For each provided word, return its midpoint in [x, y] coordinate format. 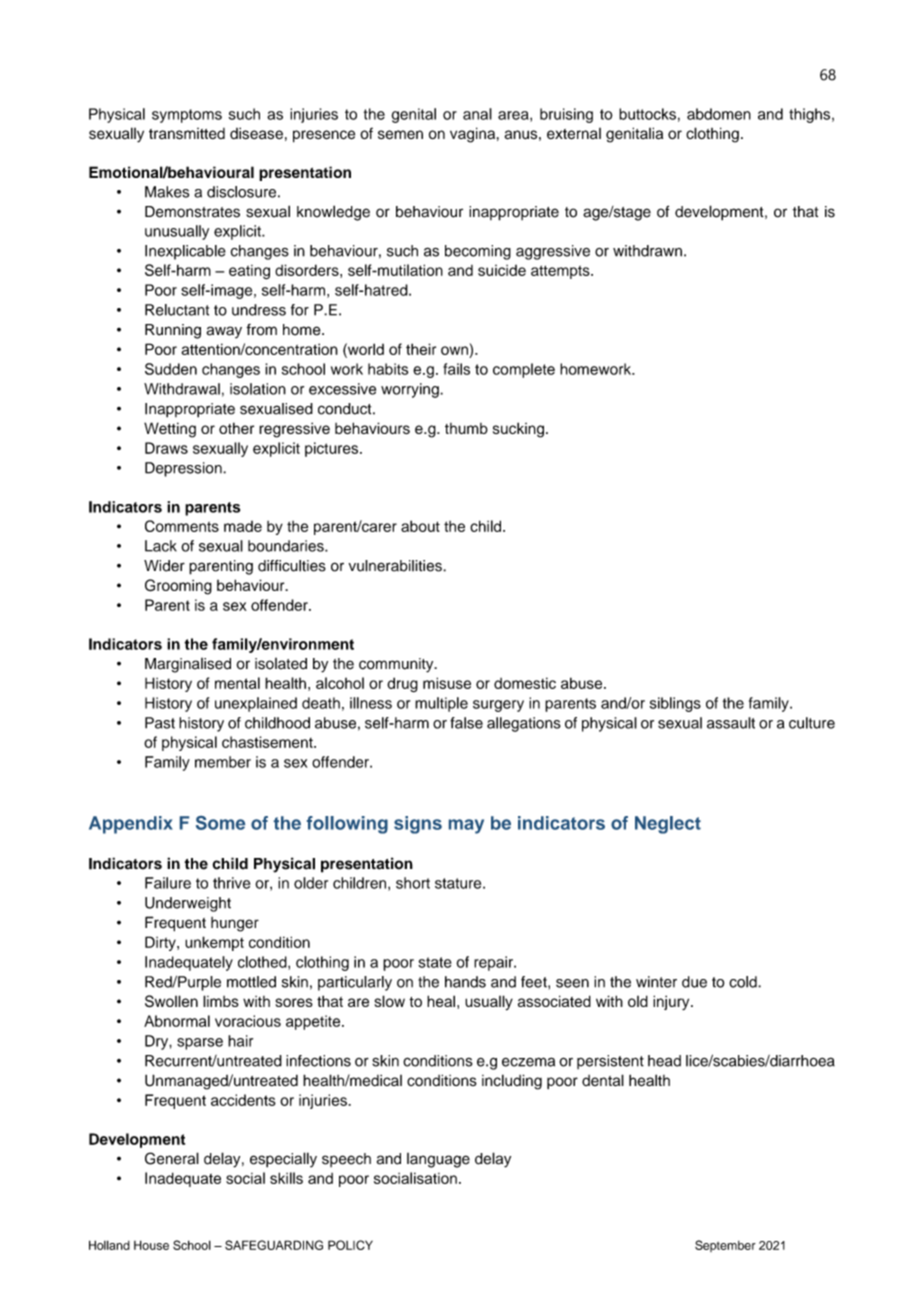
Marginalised [188, 665]
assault [731, 723]
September [725, 1246]
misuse [447, 683]
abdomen [719, 114]
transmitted [187, 134]
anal [477, 114]
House [151, 1245]
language [438, 1160]
